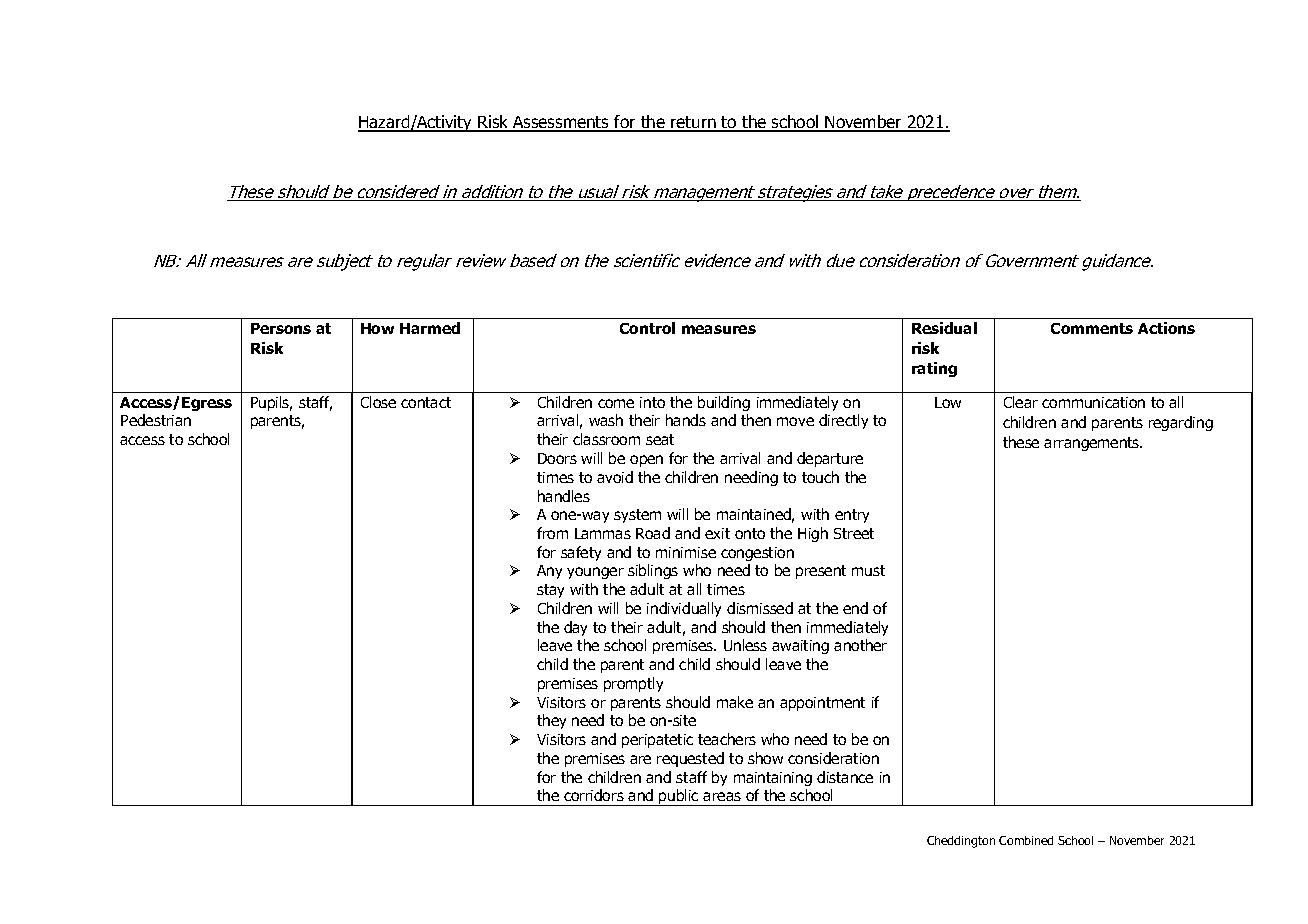 The width and height of the page is (1308, 924). Describe the element at coordinates (693, 124) in the page. I see `return` at that location.
